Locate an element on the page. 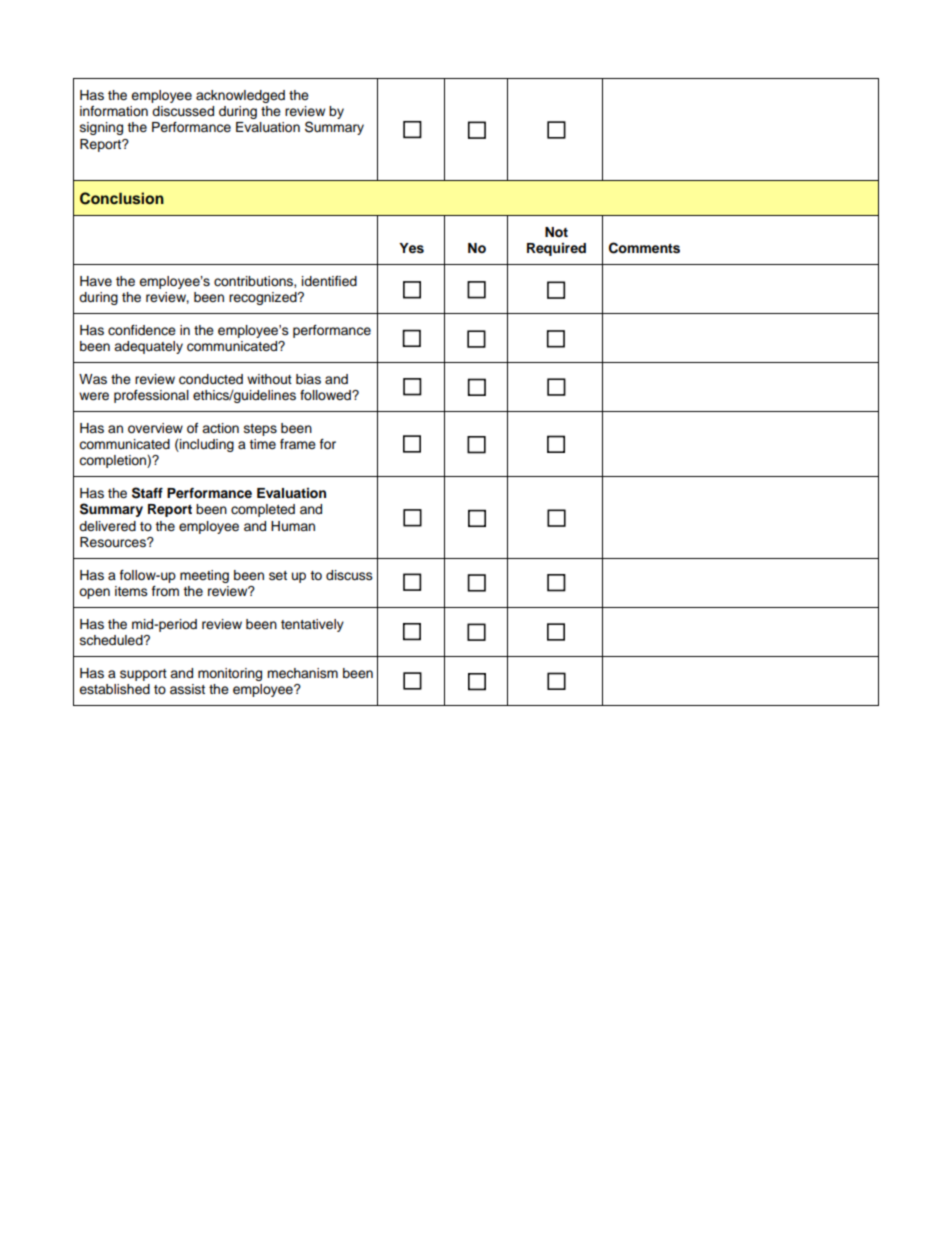  Human is located at coordinates (293, 526).
